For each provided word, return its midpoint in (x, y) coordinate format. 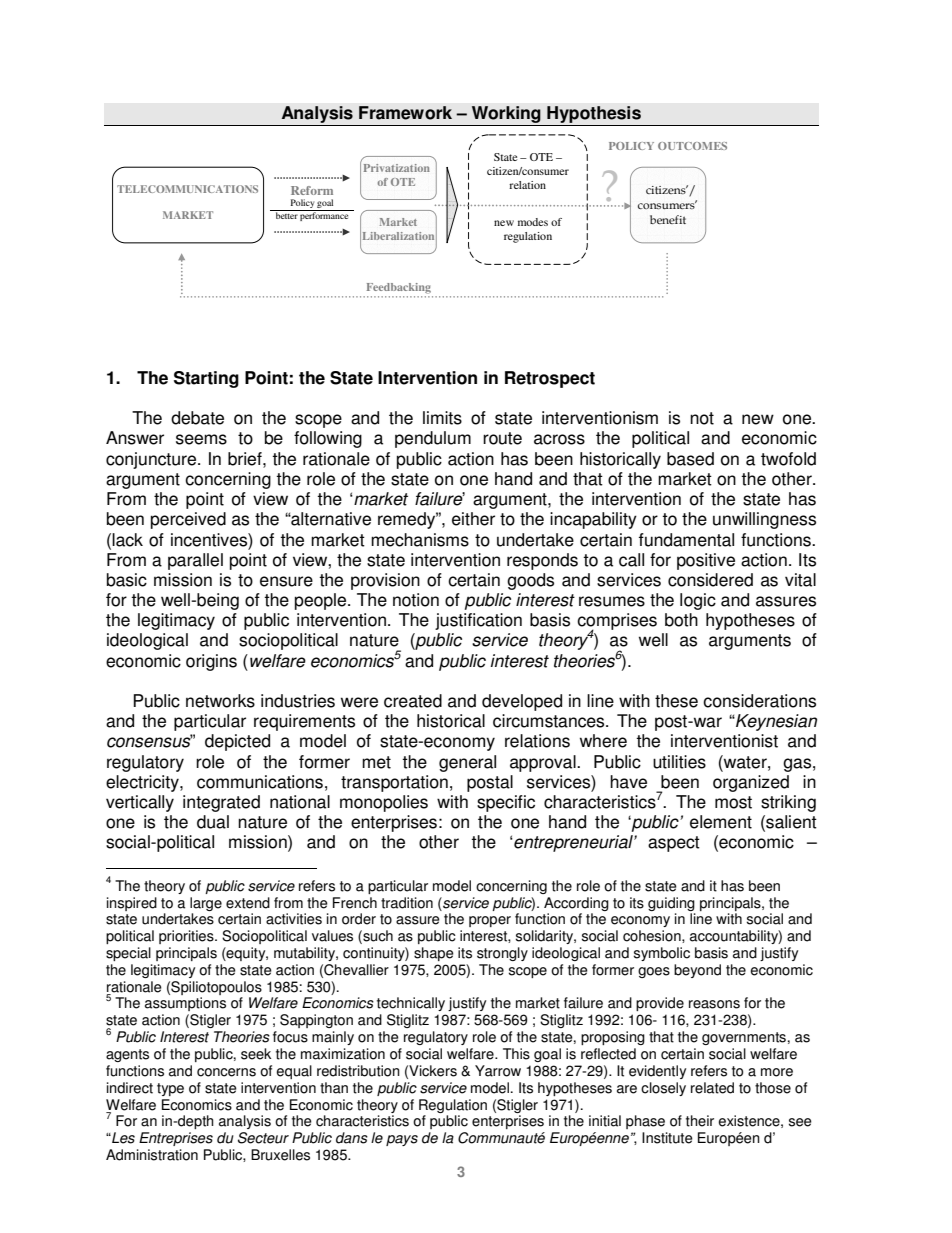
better (286, 214)
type (170, 1089)
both (681, 620)
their (700, 1121)
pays (402, 1140)
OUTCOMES (692, 146)
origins (211, 662)
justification (478, 621)
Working (506, 116)
